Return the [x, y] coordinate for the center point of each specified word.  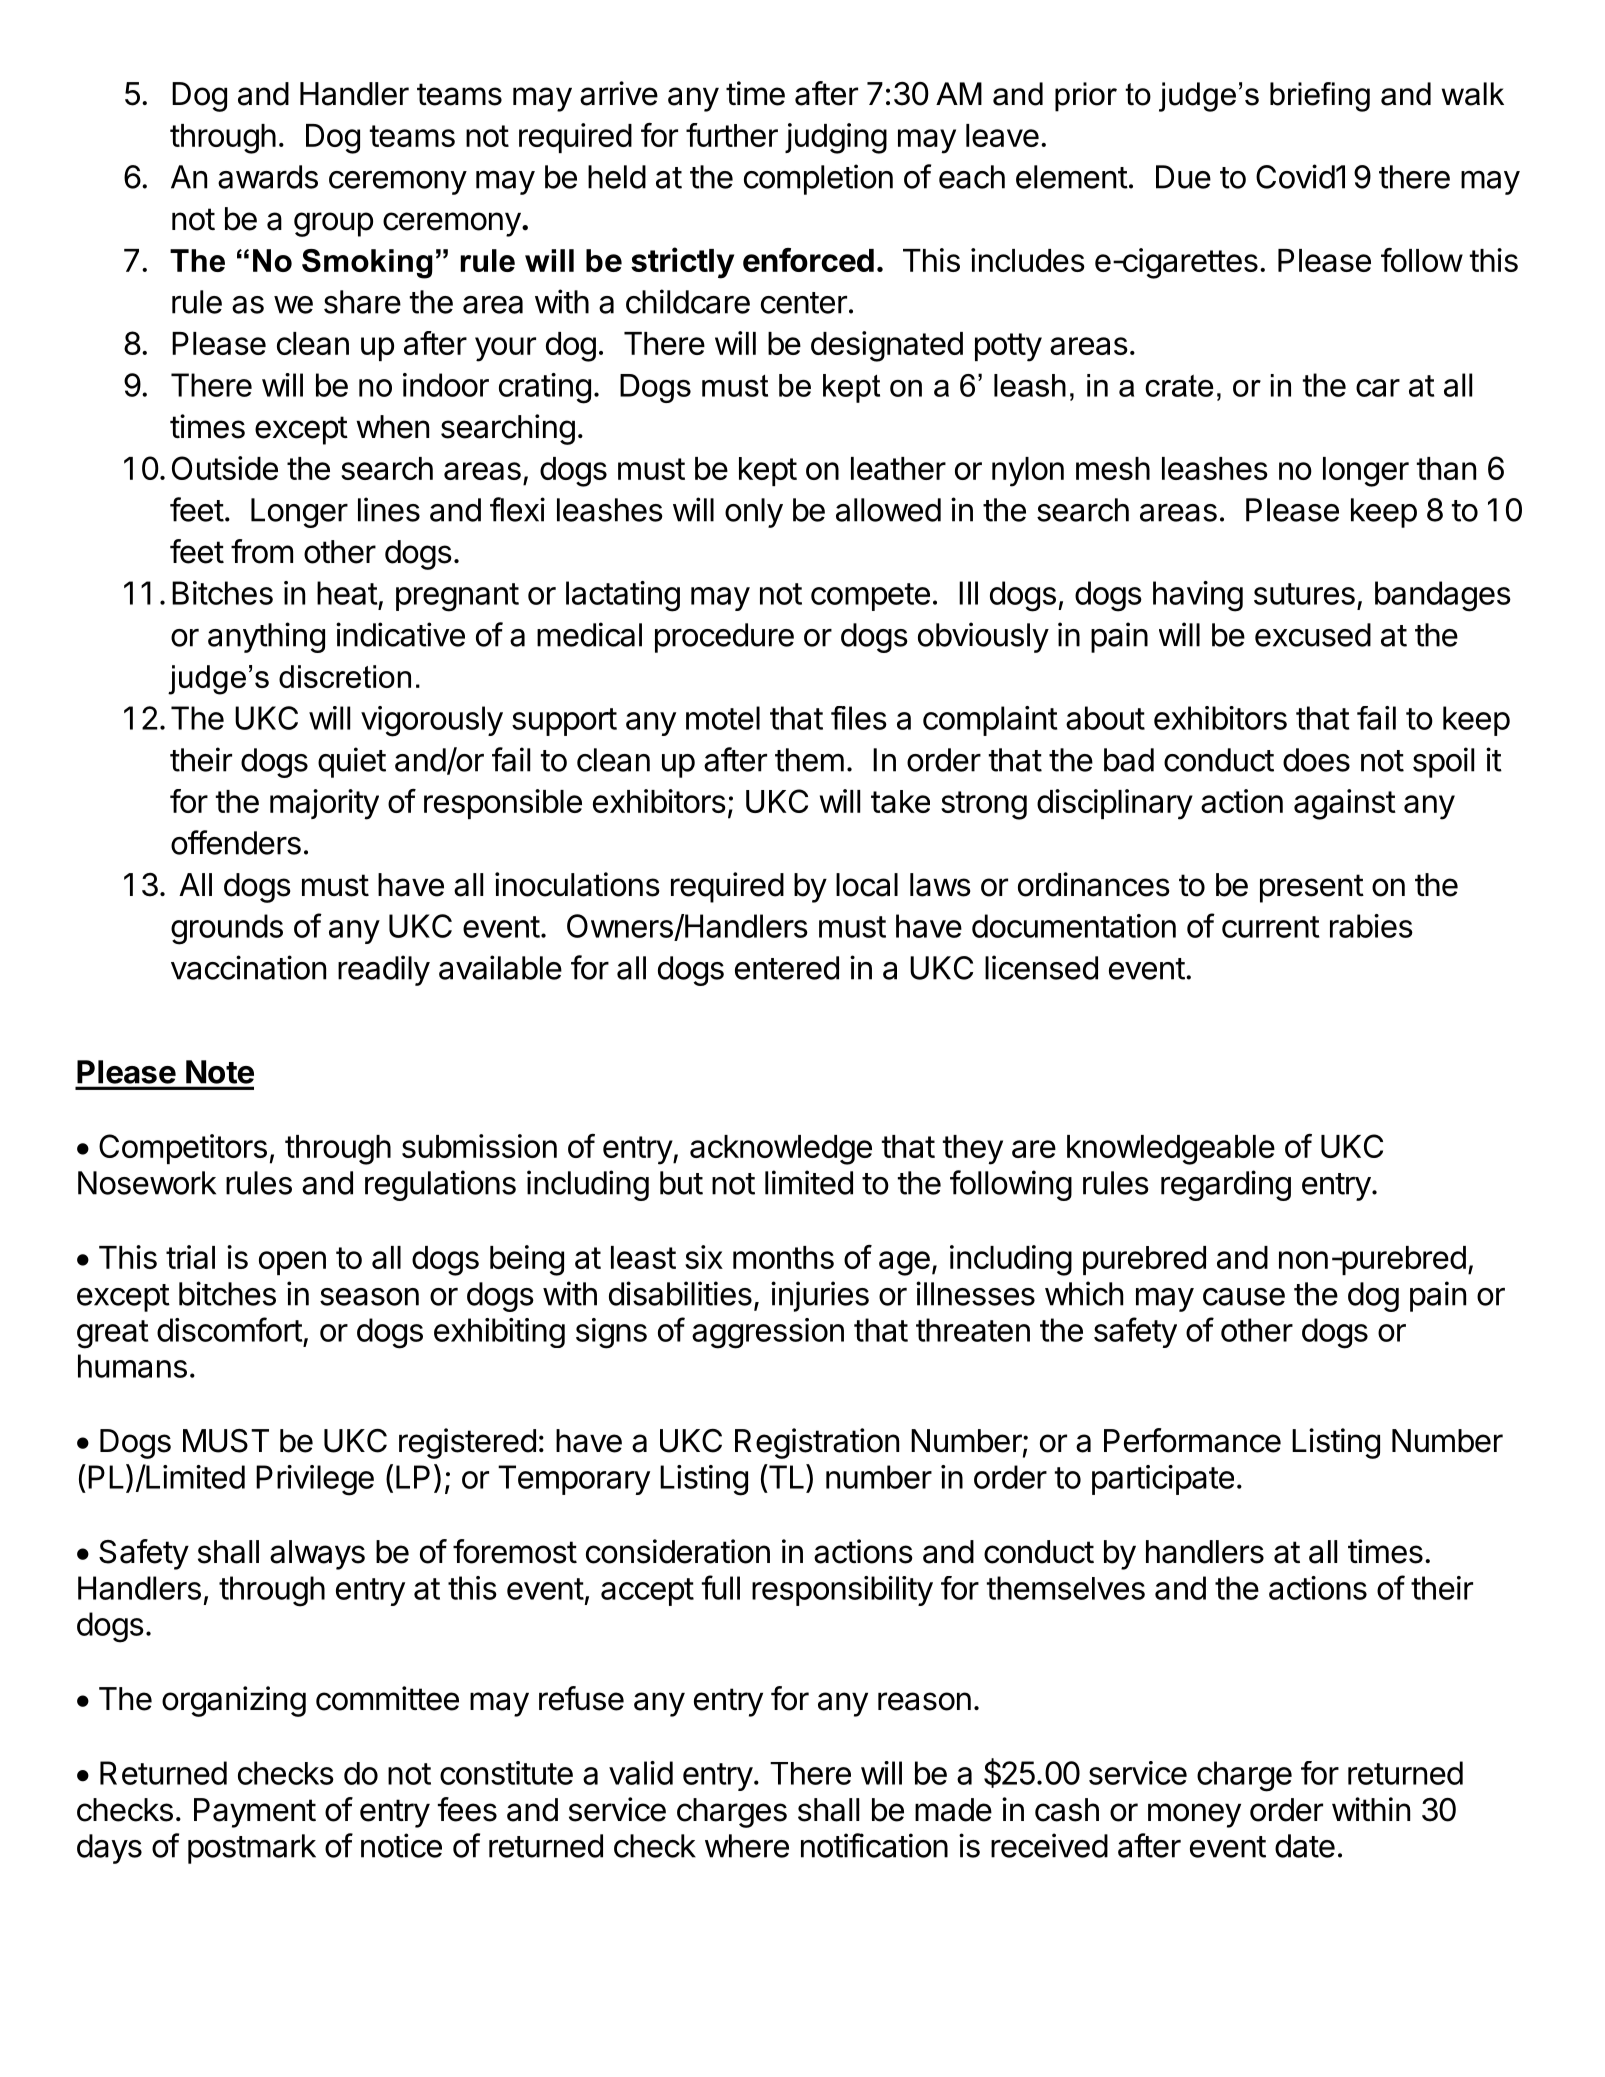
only [754, 513]
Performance [1192, 1440]
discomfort [230, 1329]
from [262, 551]
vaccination [248, 967]
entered [787, 968]
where [747, 1846]
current [1271, 927]
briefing [1320, 97]
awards [268, 177]
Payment [255, 1813]
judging [836, 138]
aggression [768, 1333]
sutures [1304, 594]
